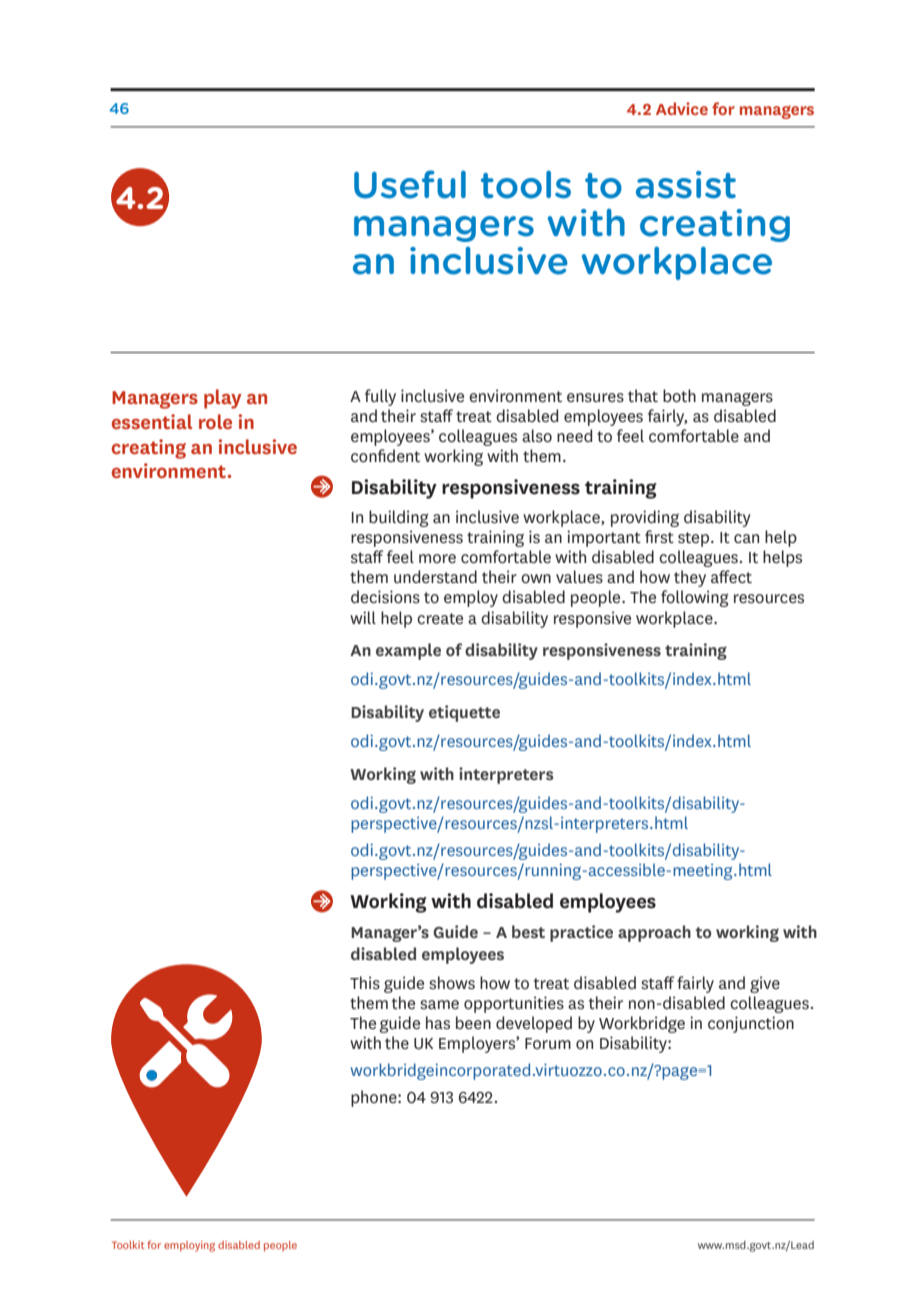 The width and height of the image is (924, 1308). I want to click on step, so click(695, 539).
